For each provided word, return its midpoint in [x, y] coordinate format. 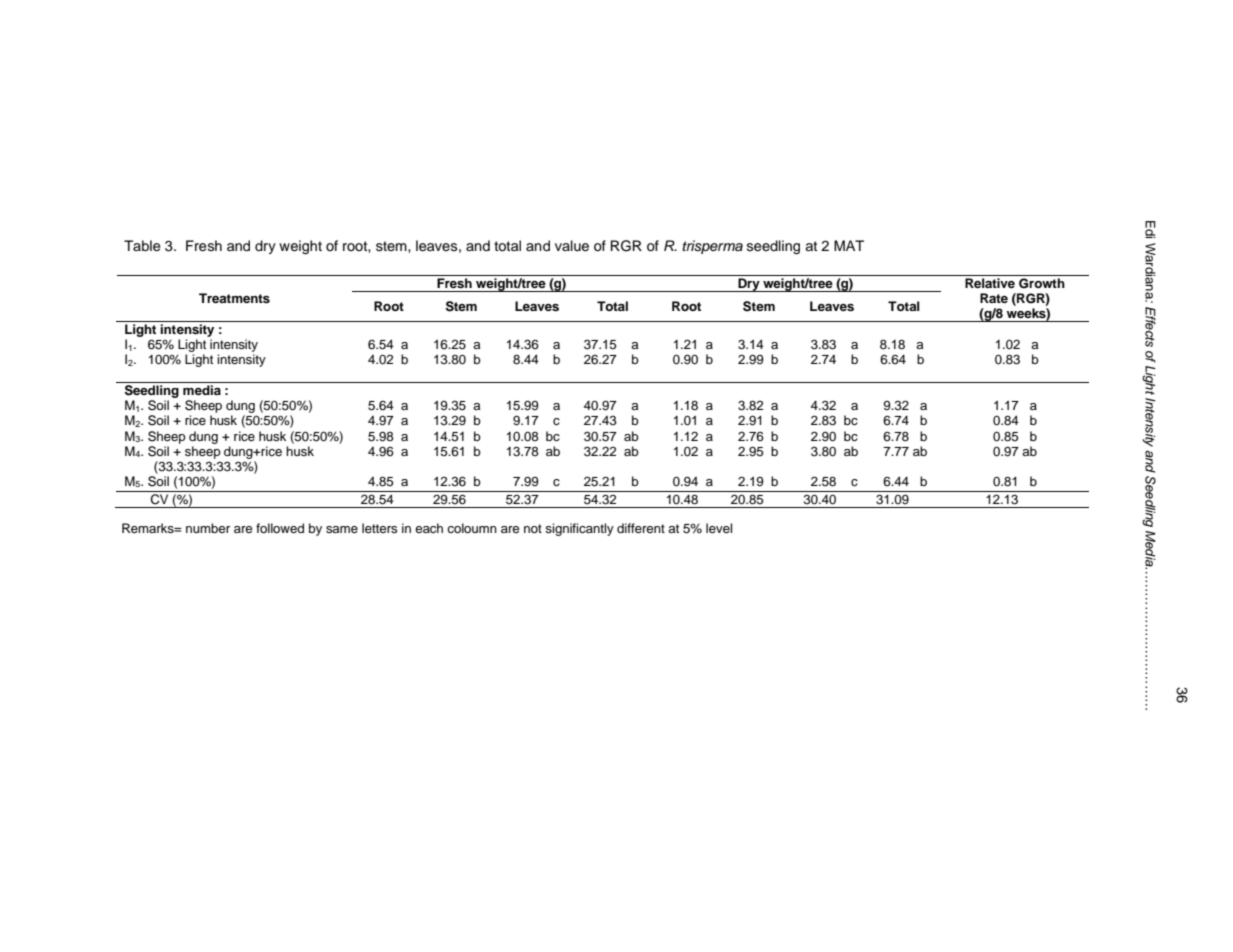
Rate [994, 298]
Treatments [234, 298]
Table [142, 246]
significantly [579, 529]
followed [280, 528]
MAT [849, 245]
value [572, 246]
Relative [990, 283]
